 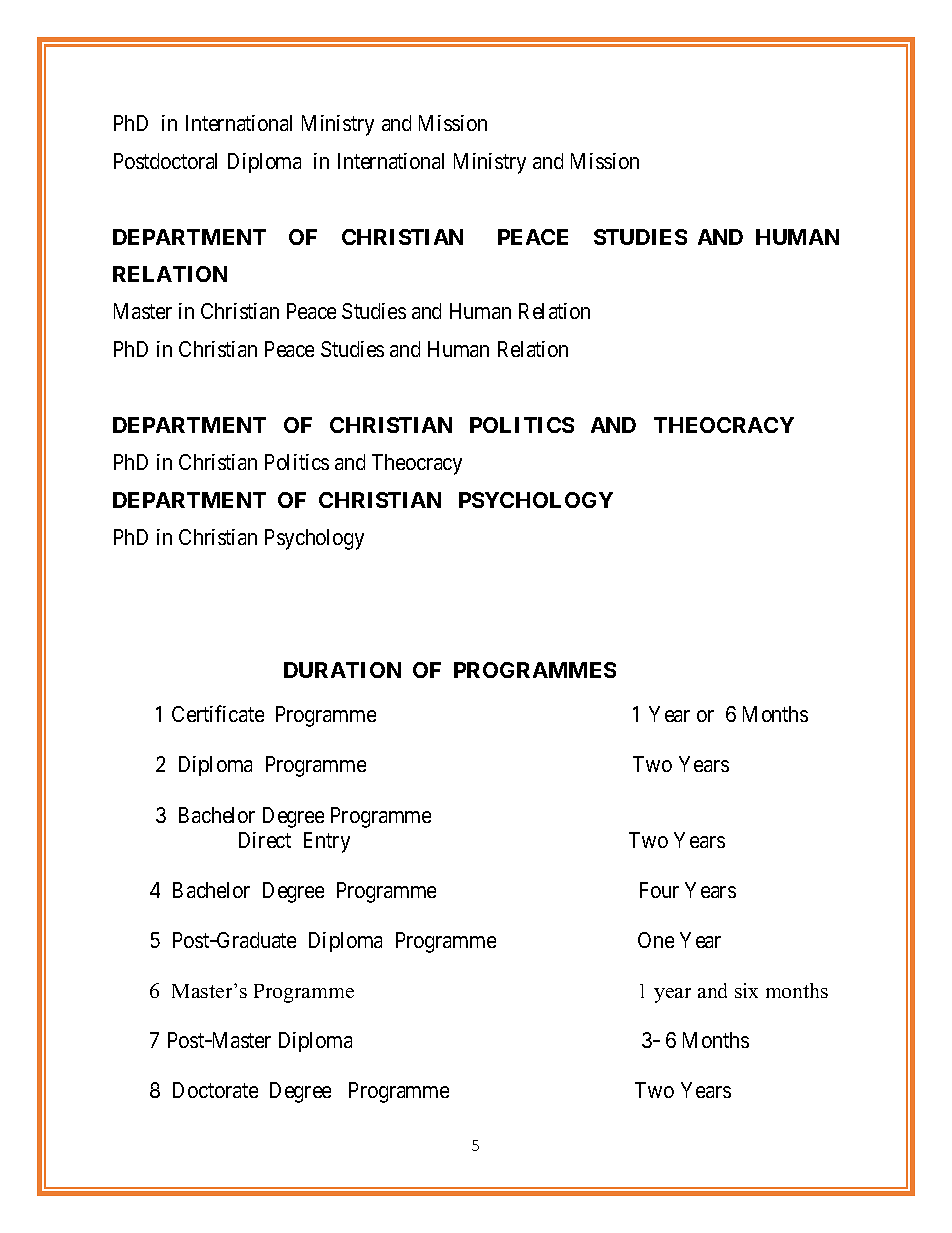 I want to click on Certificate, so click(x=218, y=713).
